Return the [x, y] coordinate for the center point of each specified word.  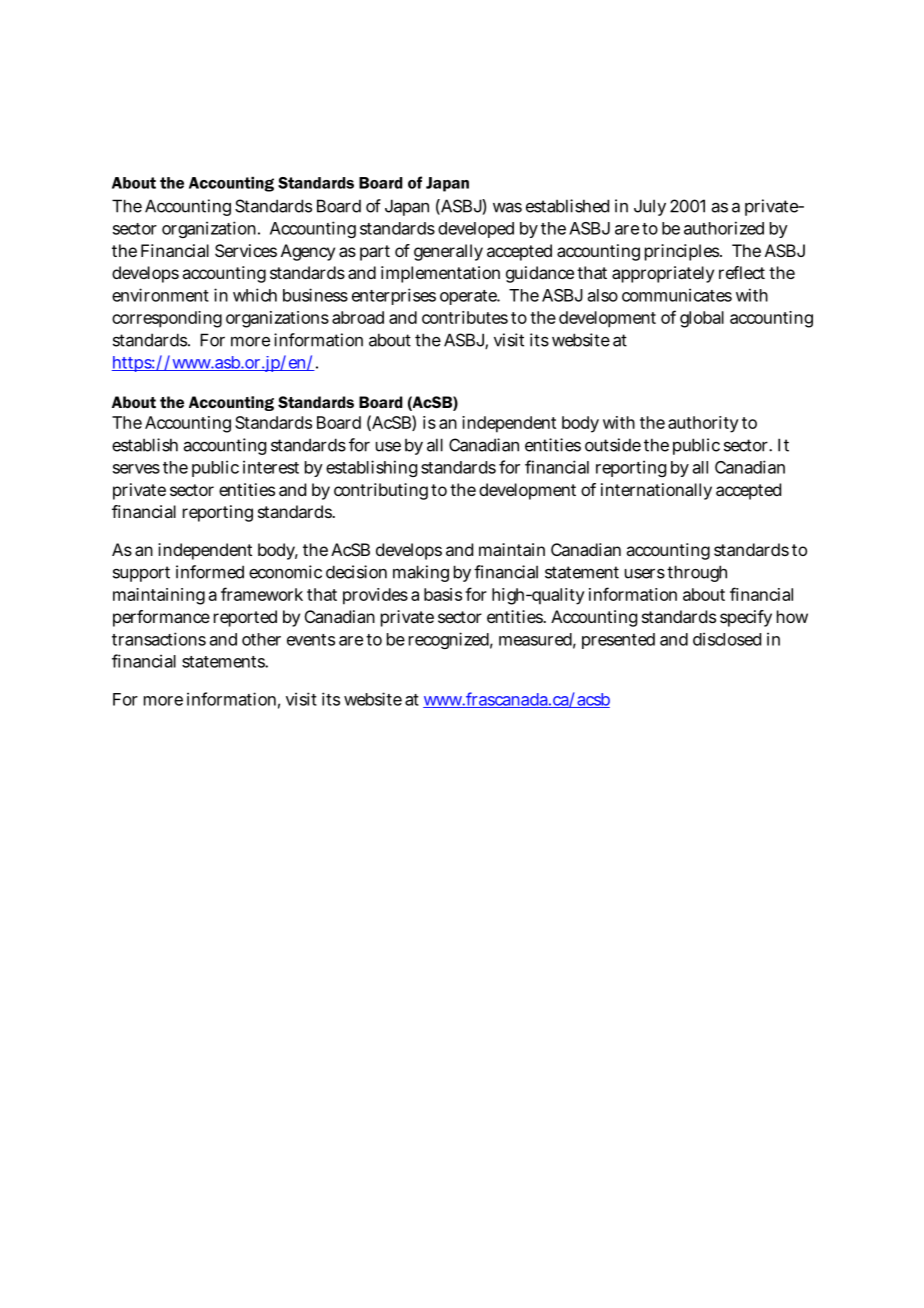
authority [703, 424]
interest [271, 467]
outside [613, 445]
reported [245, 618]
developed [476, 230]
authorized [724, 228]
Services [246, 250]
